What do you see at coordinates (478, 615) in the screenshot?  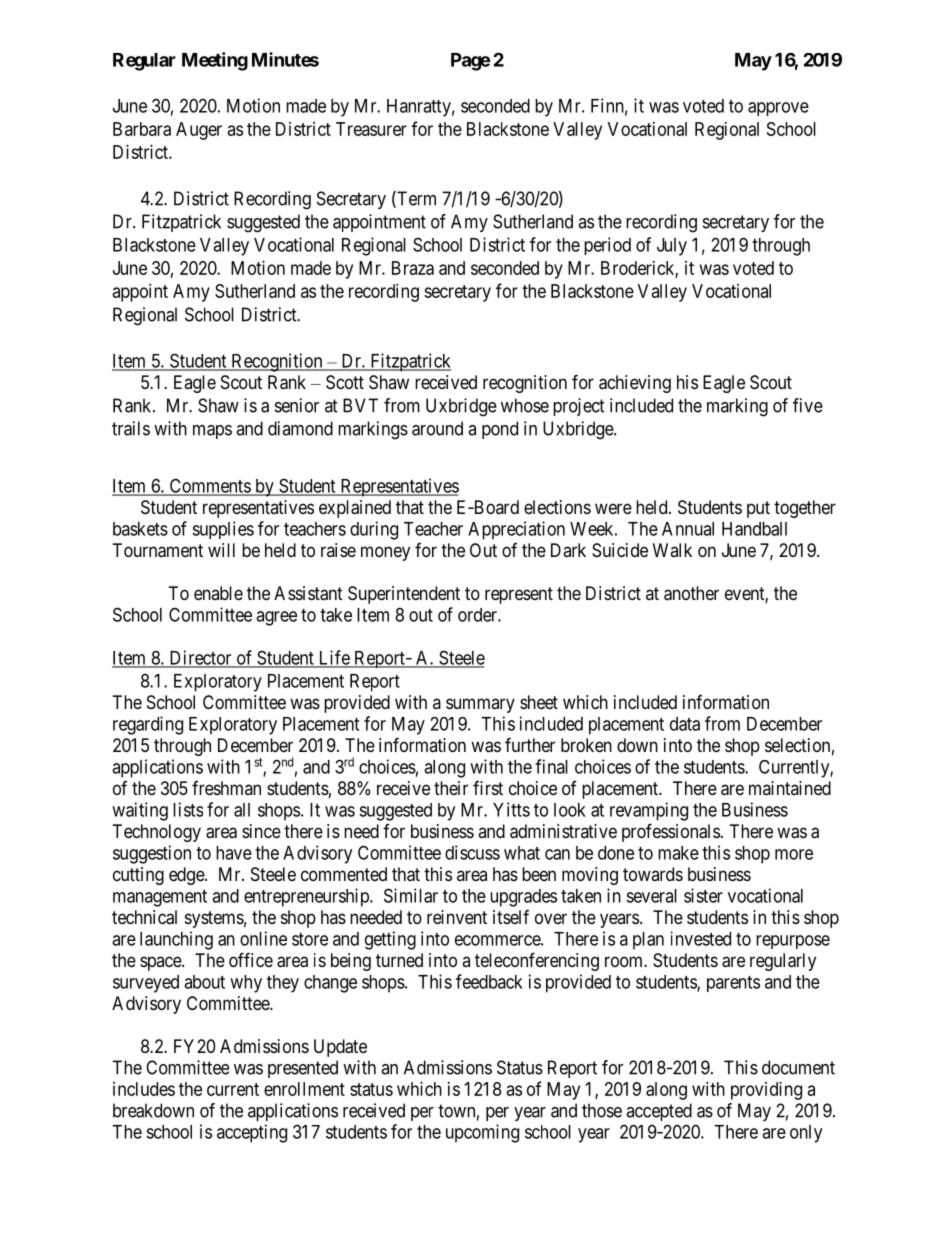 I see `order` at bounding box center [478, 615].
